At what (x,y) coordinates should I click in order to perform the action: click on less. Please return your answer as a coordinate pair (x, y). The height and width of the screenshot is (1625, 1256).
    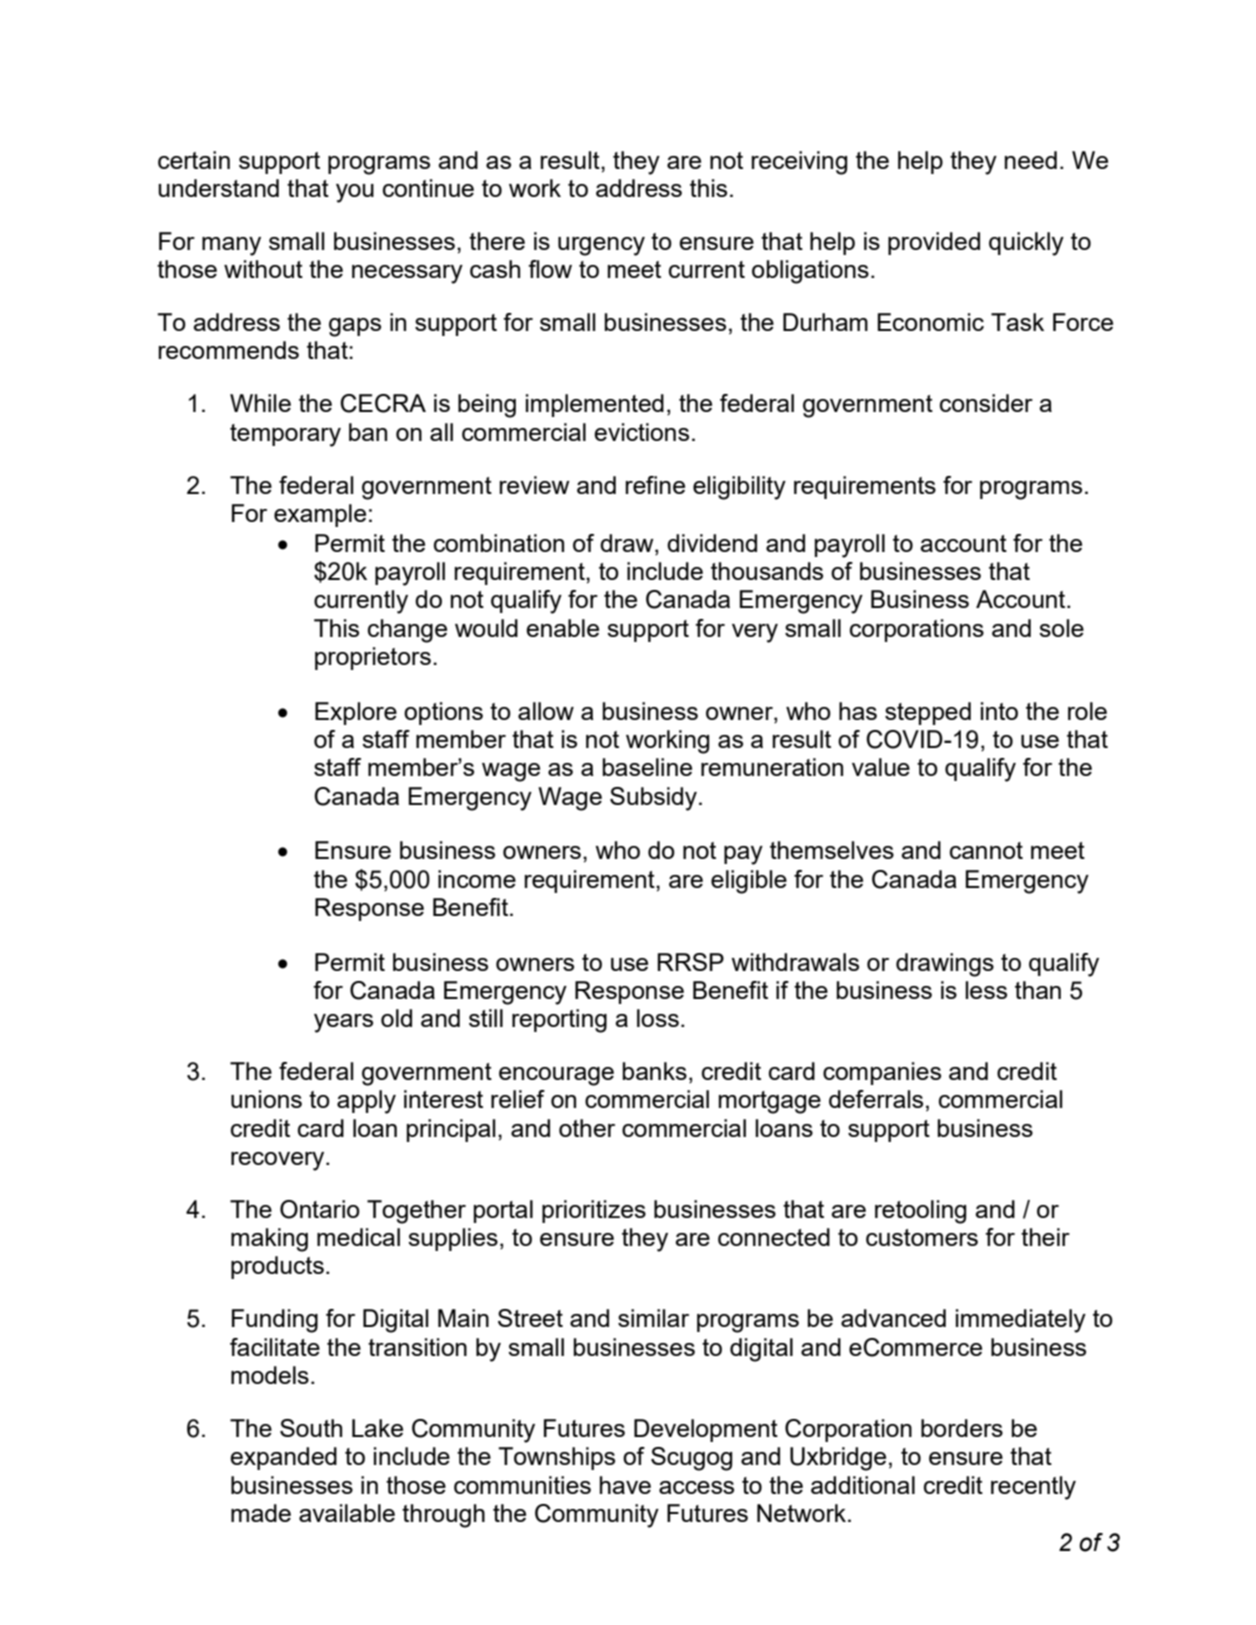
    Looking at the image, I should click on (986, 990).
